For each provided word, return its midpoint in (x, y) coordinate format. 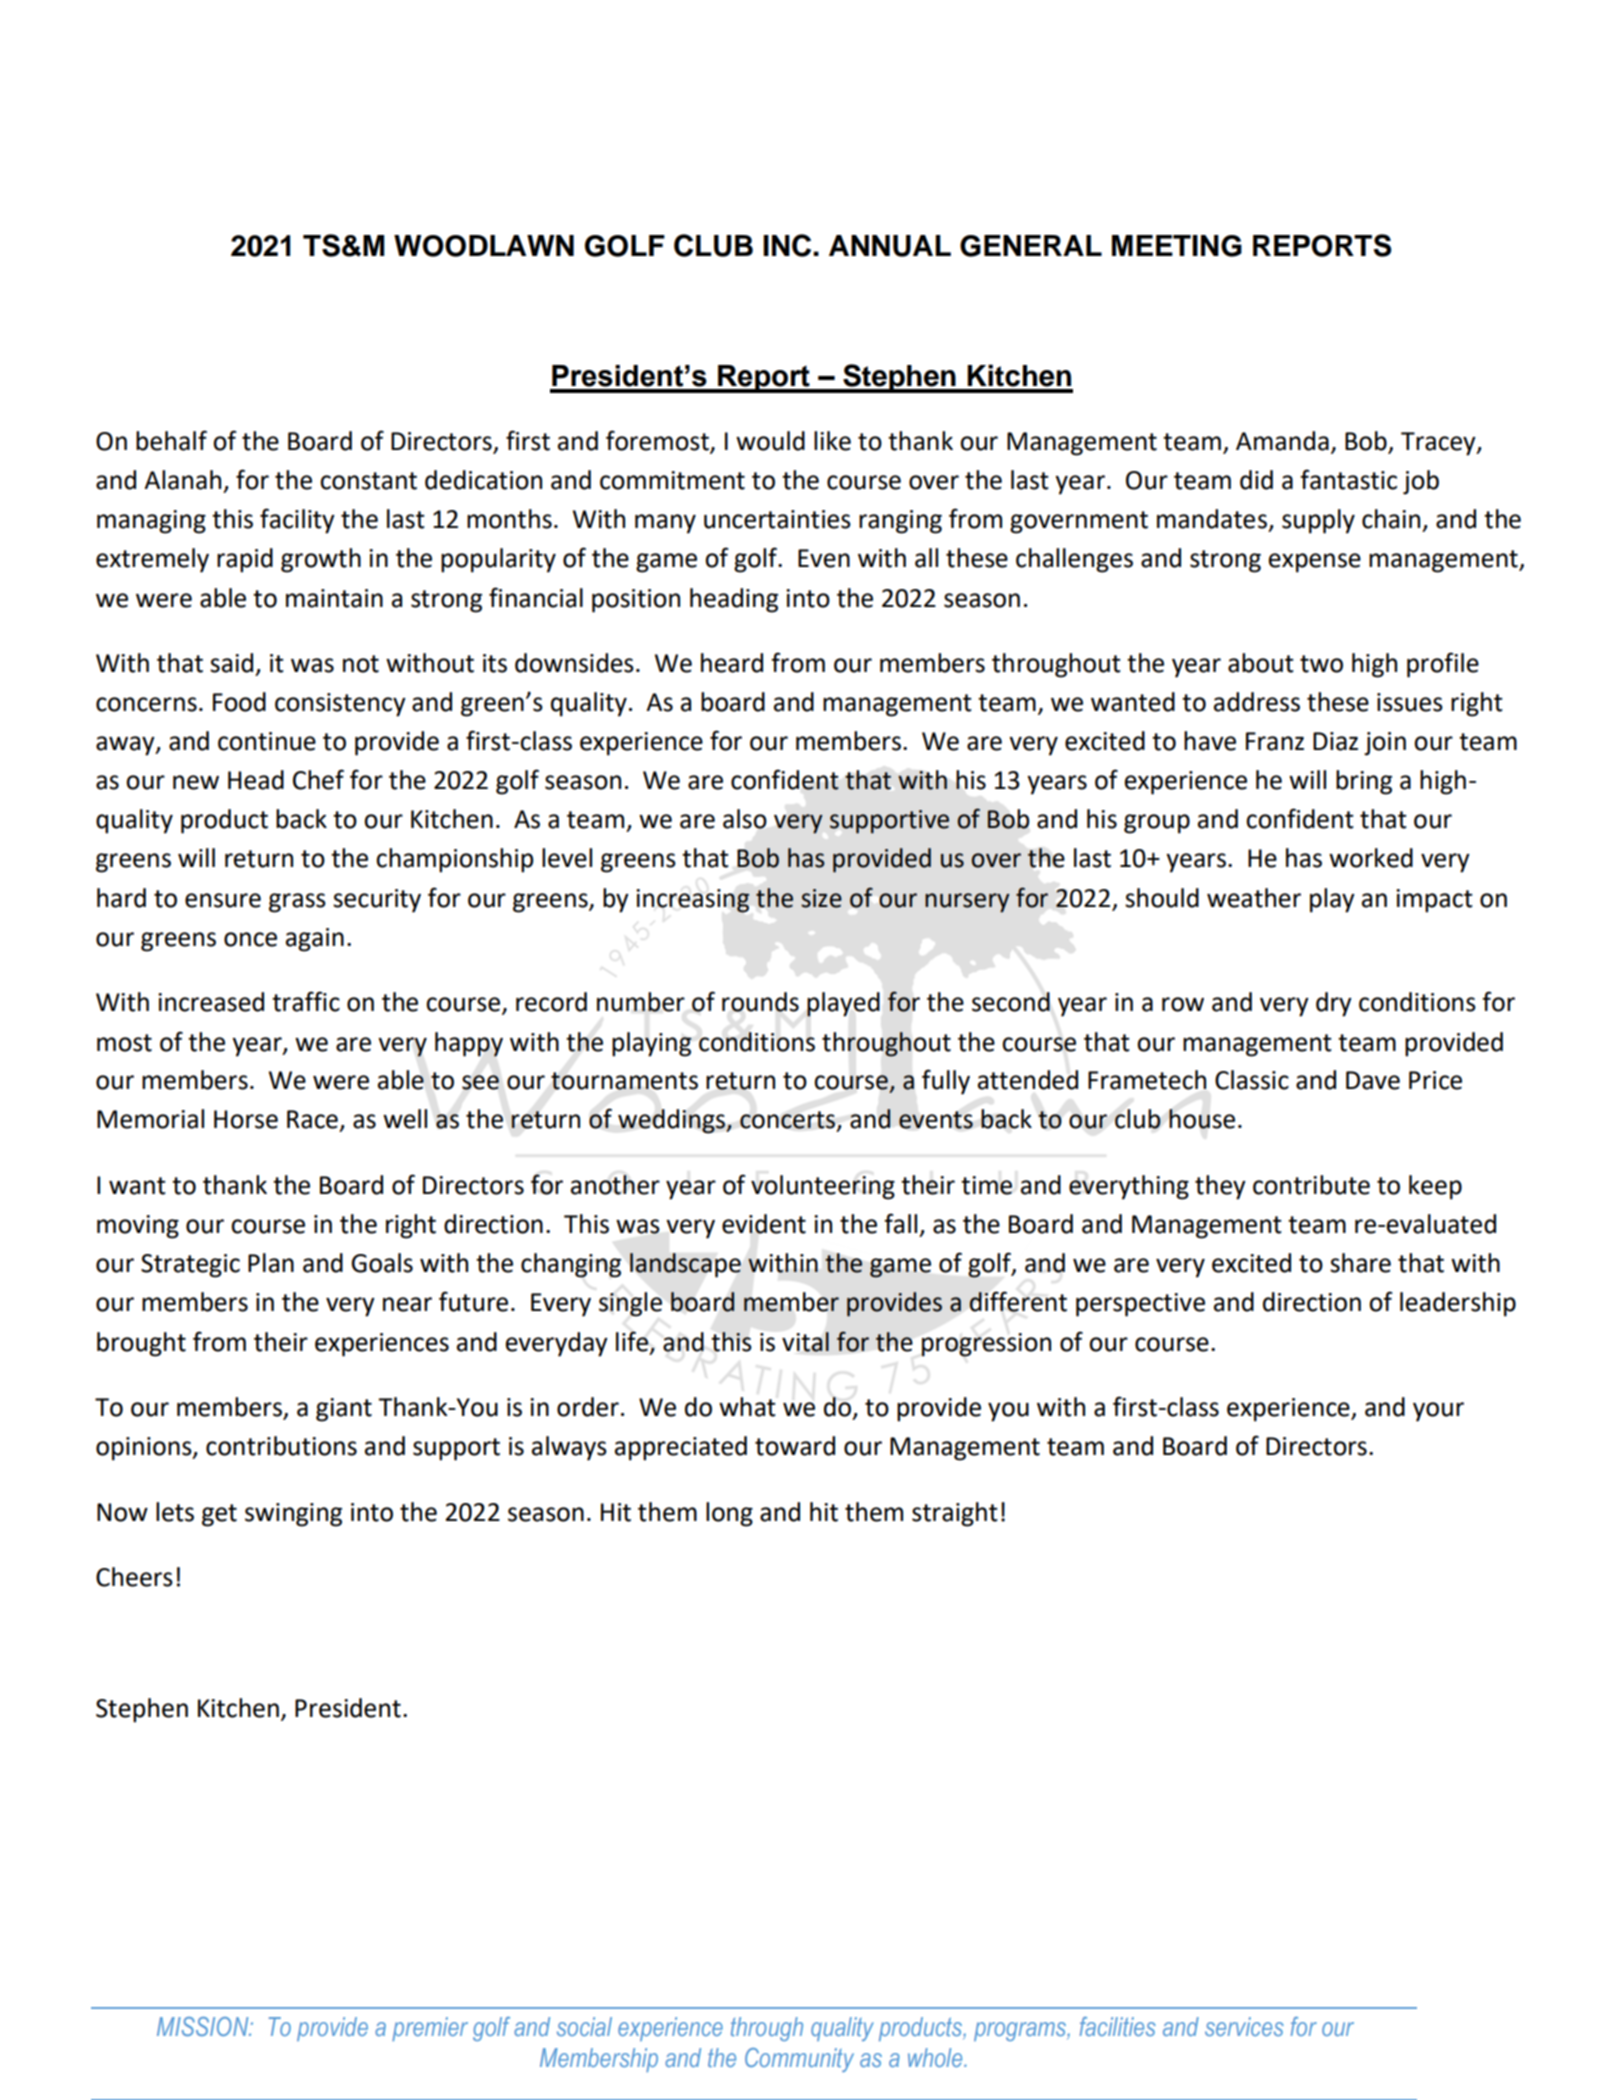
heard (732, 663)
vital (805, 1342)
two (1321, 664)
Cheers (134, 1577)
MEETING (1177, 246)
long (729, 1514)
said (231, 663)
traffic (306, 1001)
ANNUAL (890, 246)
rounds (760, 1002)
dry (1334, 1004)
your (1438, 1412)
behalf (171, 440)
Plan (271, 1263)
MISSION (204, 2026)
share (1360, 1263)
